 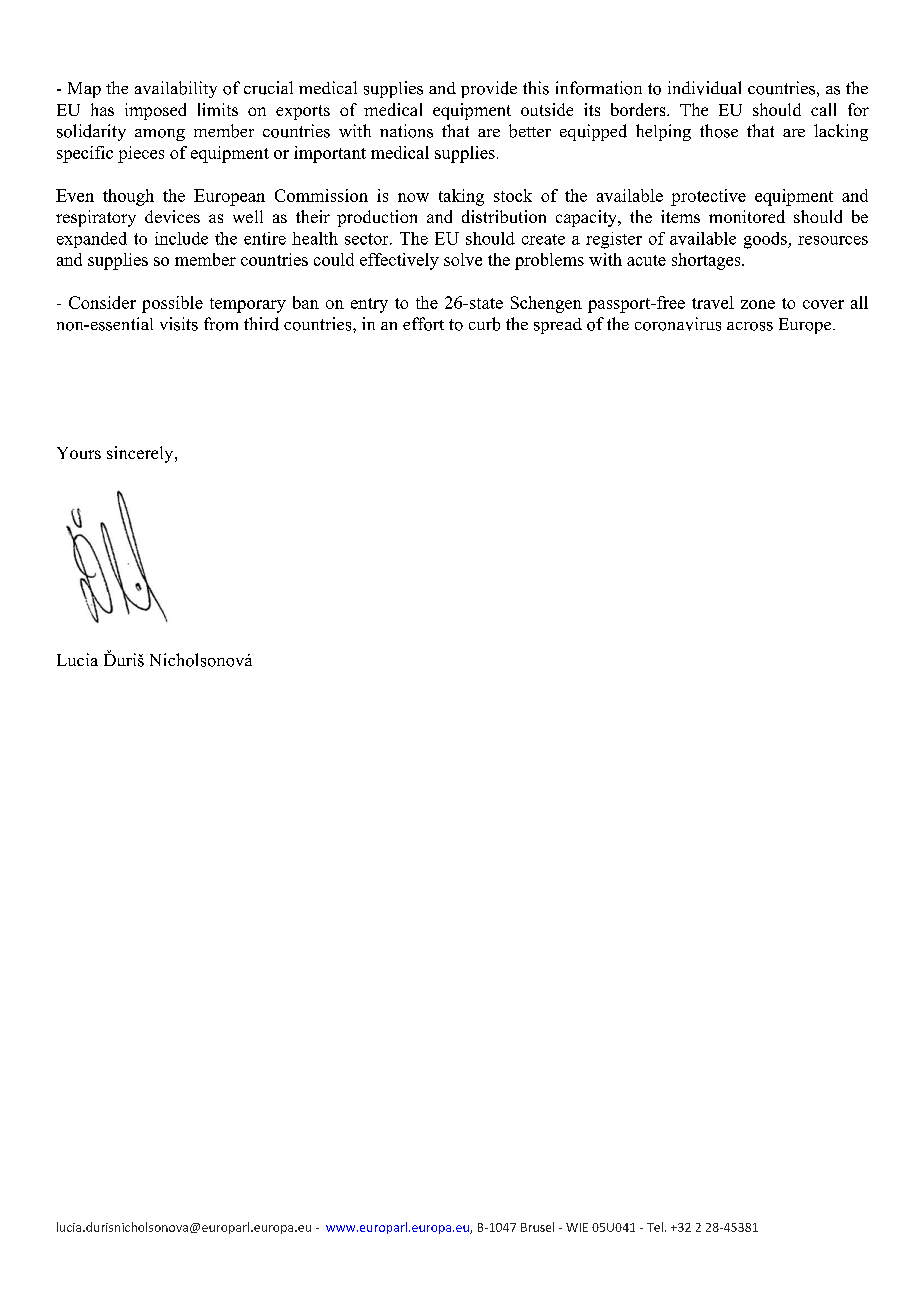 What do you see at coordinates (577, 1227) in the screenshot?
I see `WIE` at bounding box center [577, 1227].
